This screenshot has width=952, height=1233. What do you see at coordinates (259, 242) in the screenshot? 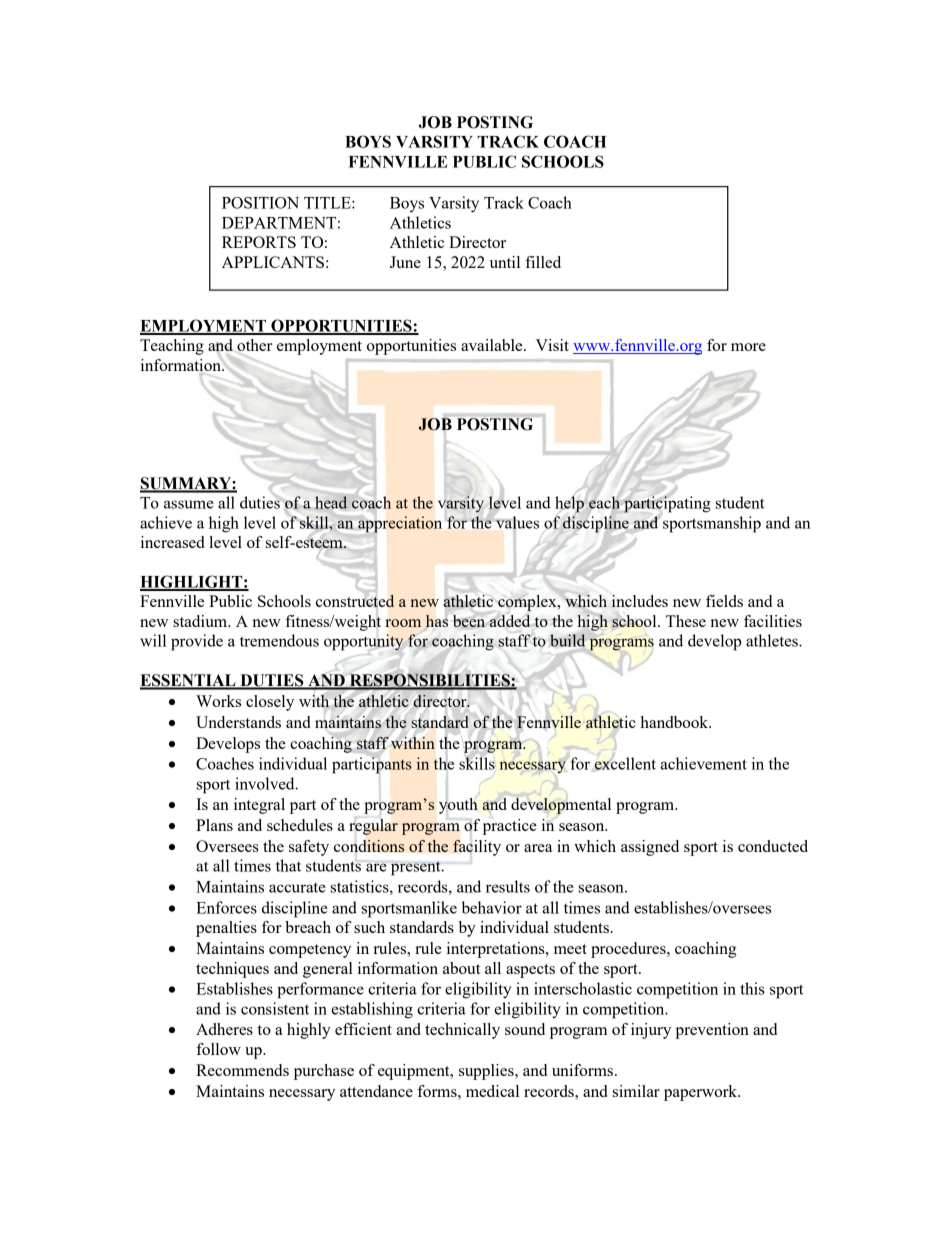
I see `REPORTS` at bounding box center [259, 242].
